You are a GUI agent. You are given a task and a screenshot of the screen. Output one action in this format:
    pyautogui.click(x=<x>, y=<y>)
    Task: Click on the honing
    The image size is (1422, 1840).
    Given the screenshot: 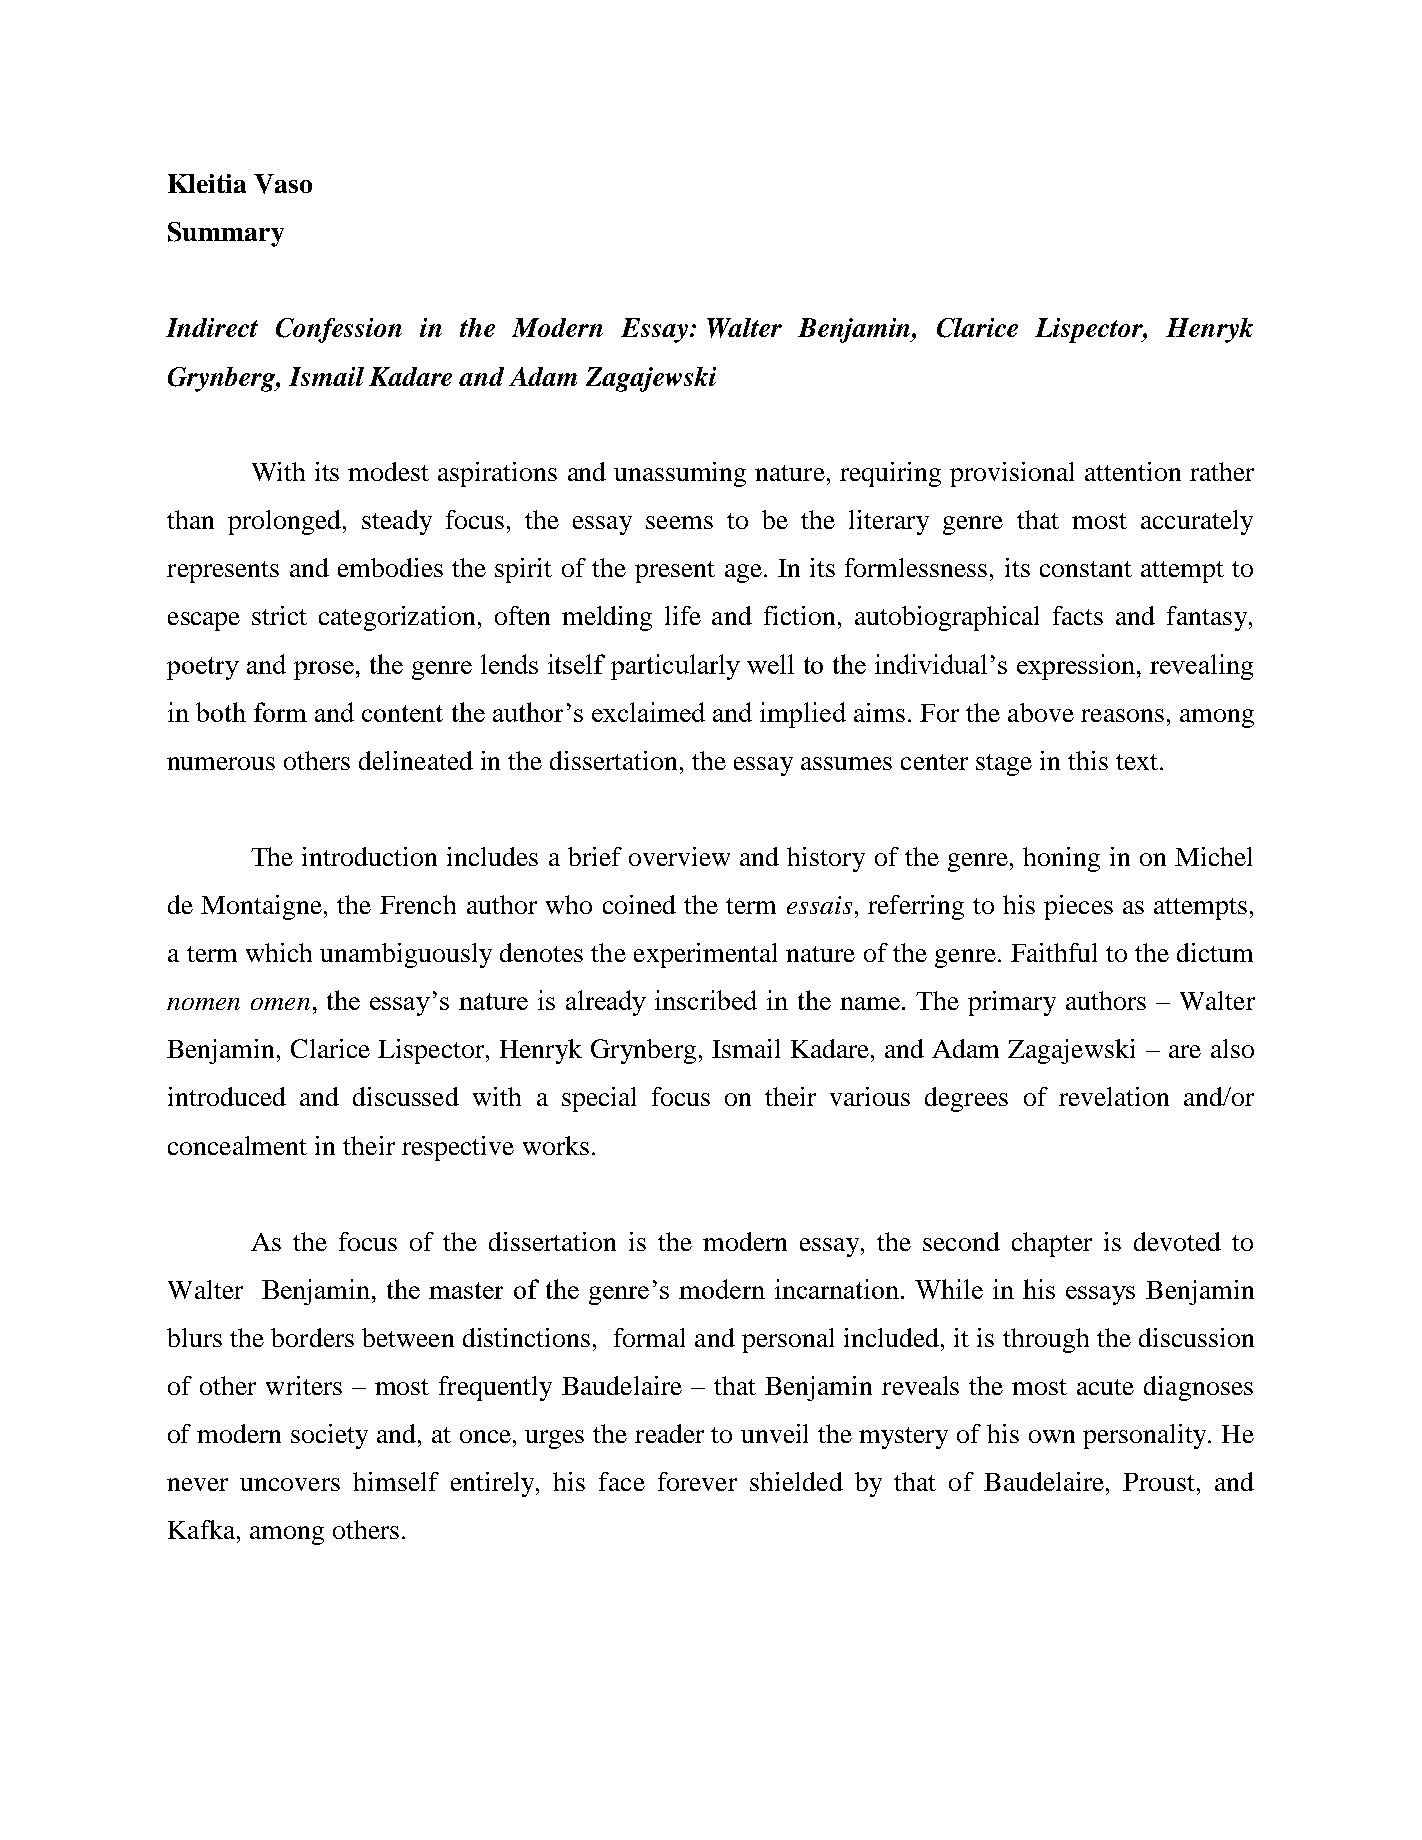 What is the action you would take?
    pyautogui.click(x=1061, y=859)
